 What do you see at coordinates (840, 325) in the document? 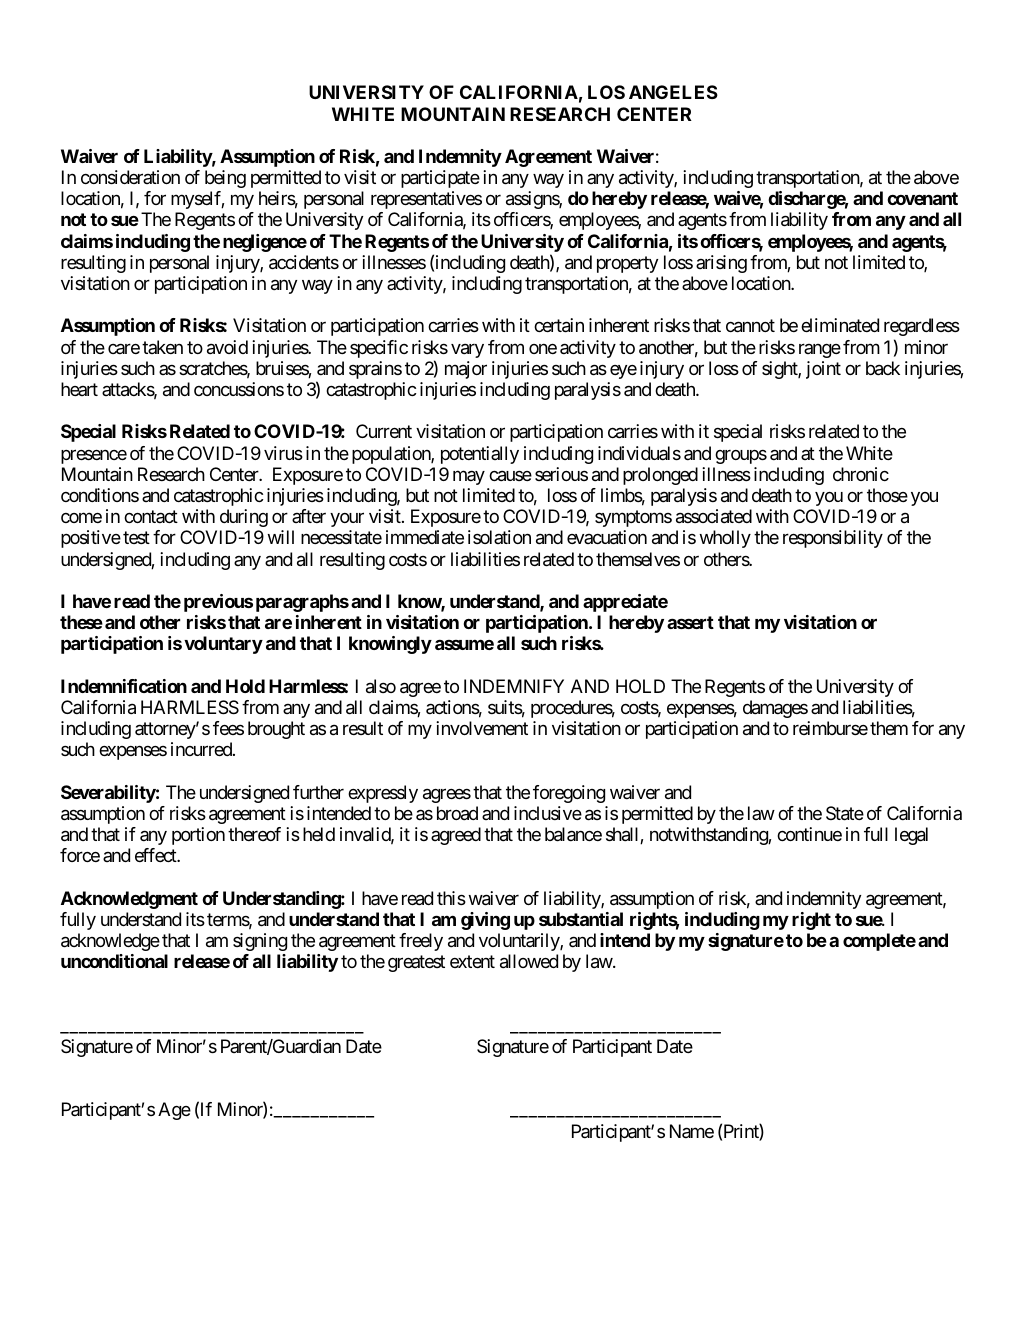
I see `eliminated` at bounding box center [840, 325].
